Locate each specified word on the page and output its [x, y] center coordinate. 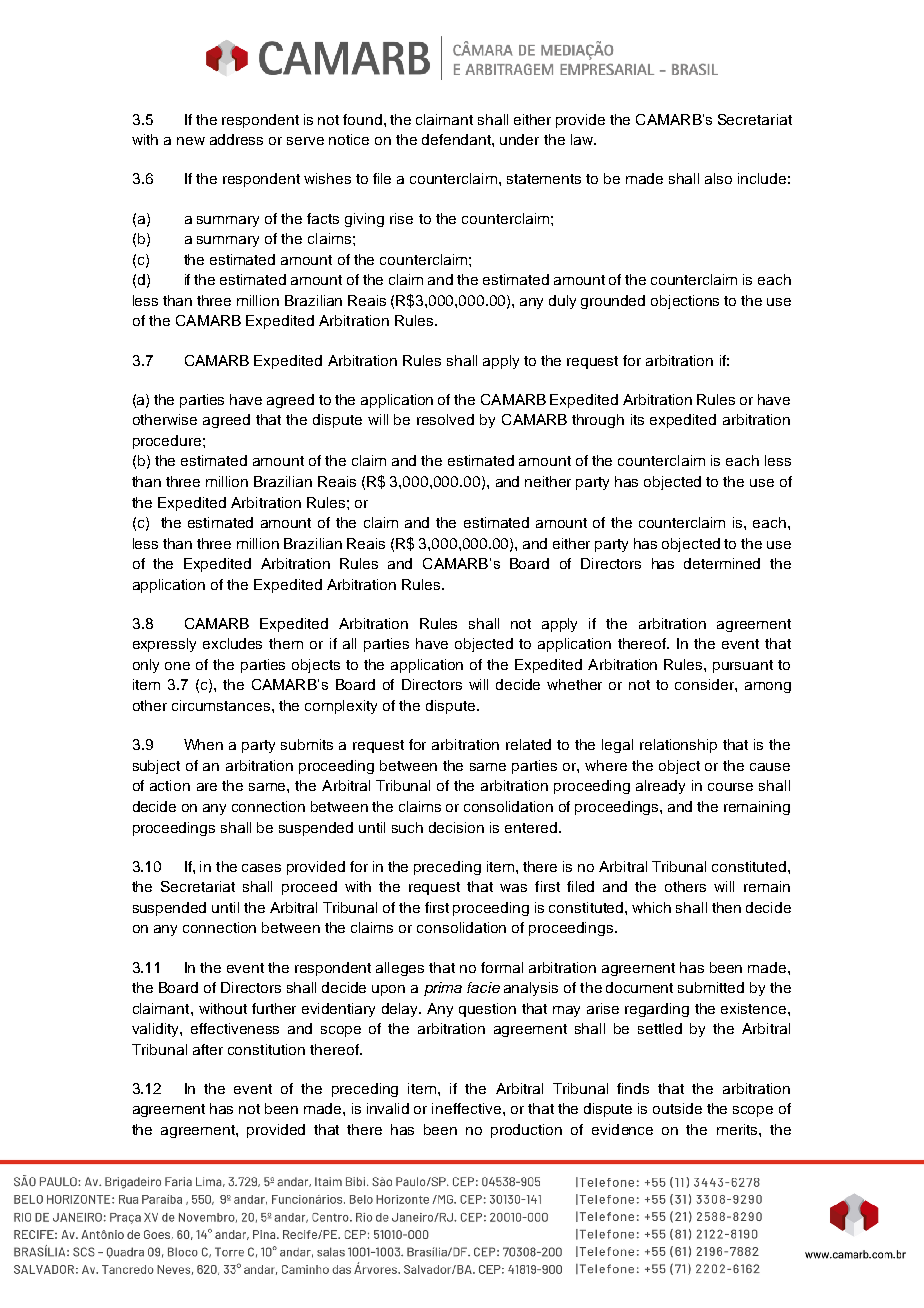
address [236, 139]
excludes [232, 643]
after [208, 1049]
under [519, 139]
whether [574, 684]
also [718, 178]
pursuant [743, 666]
